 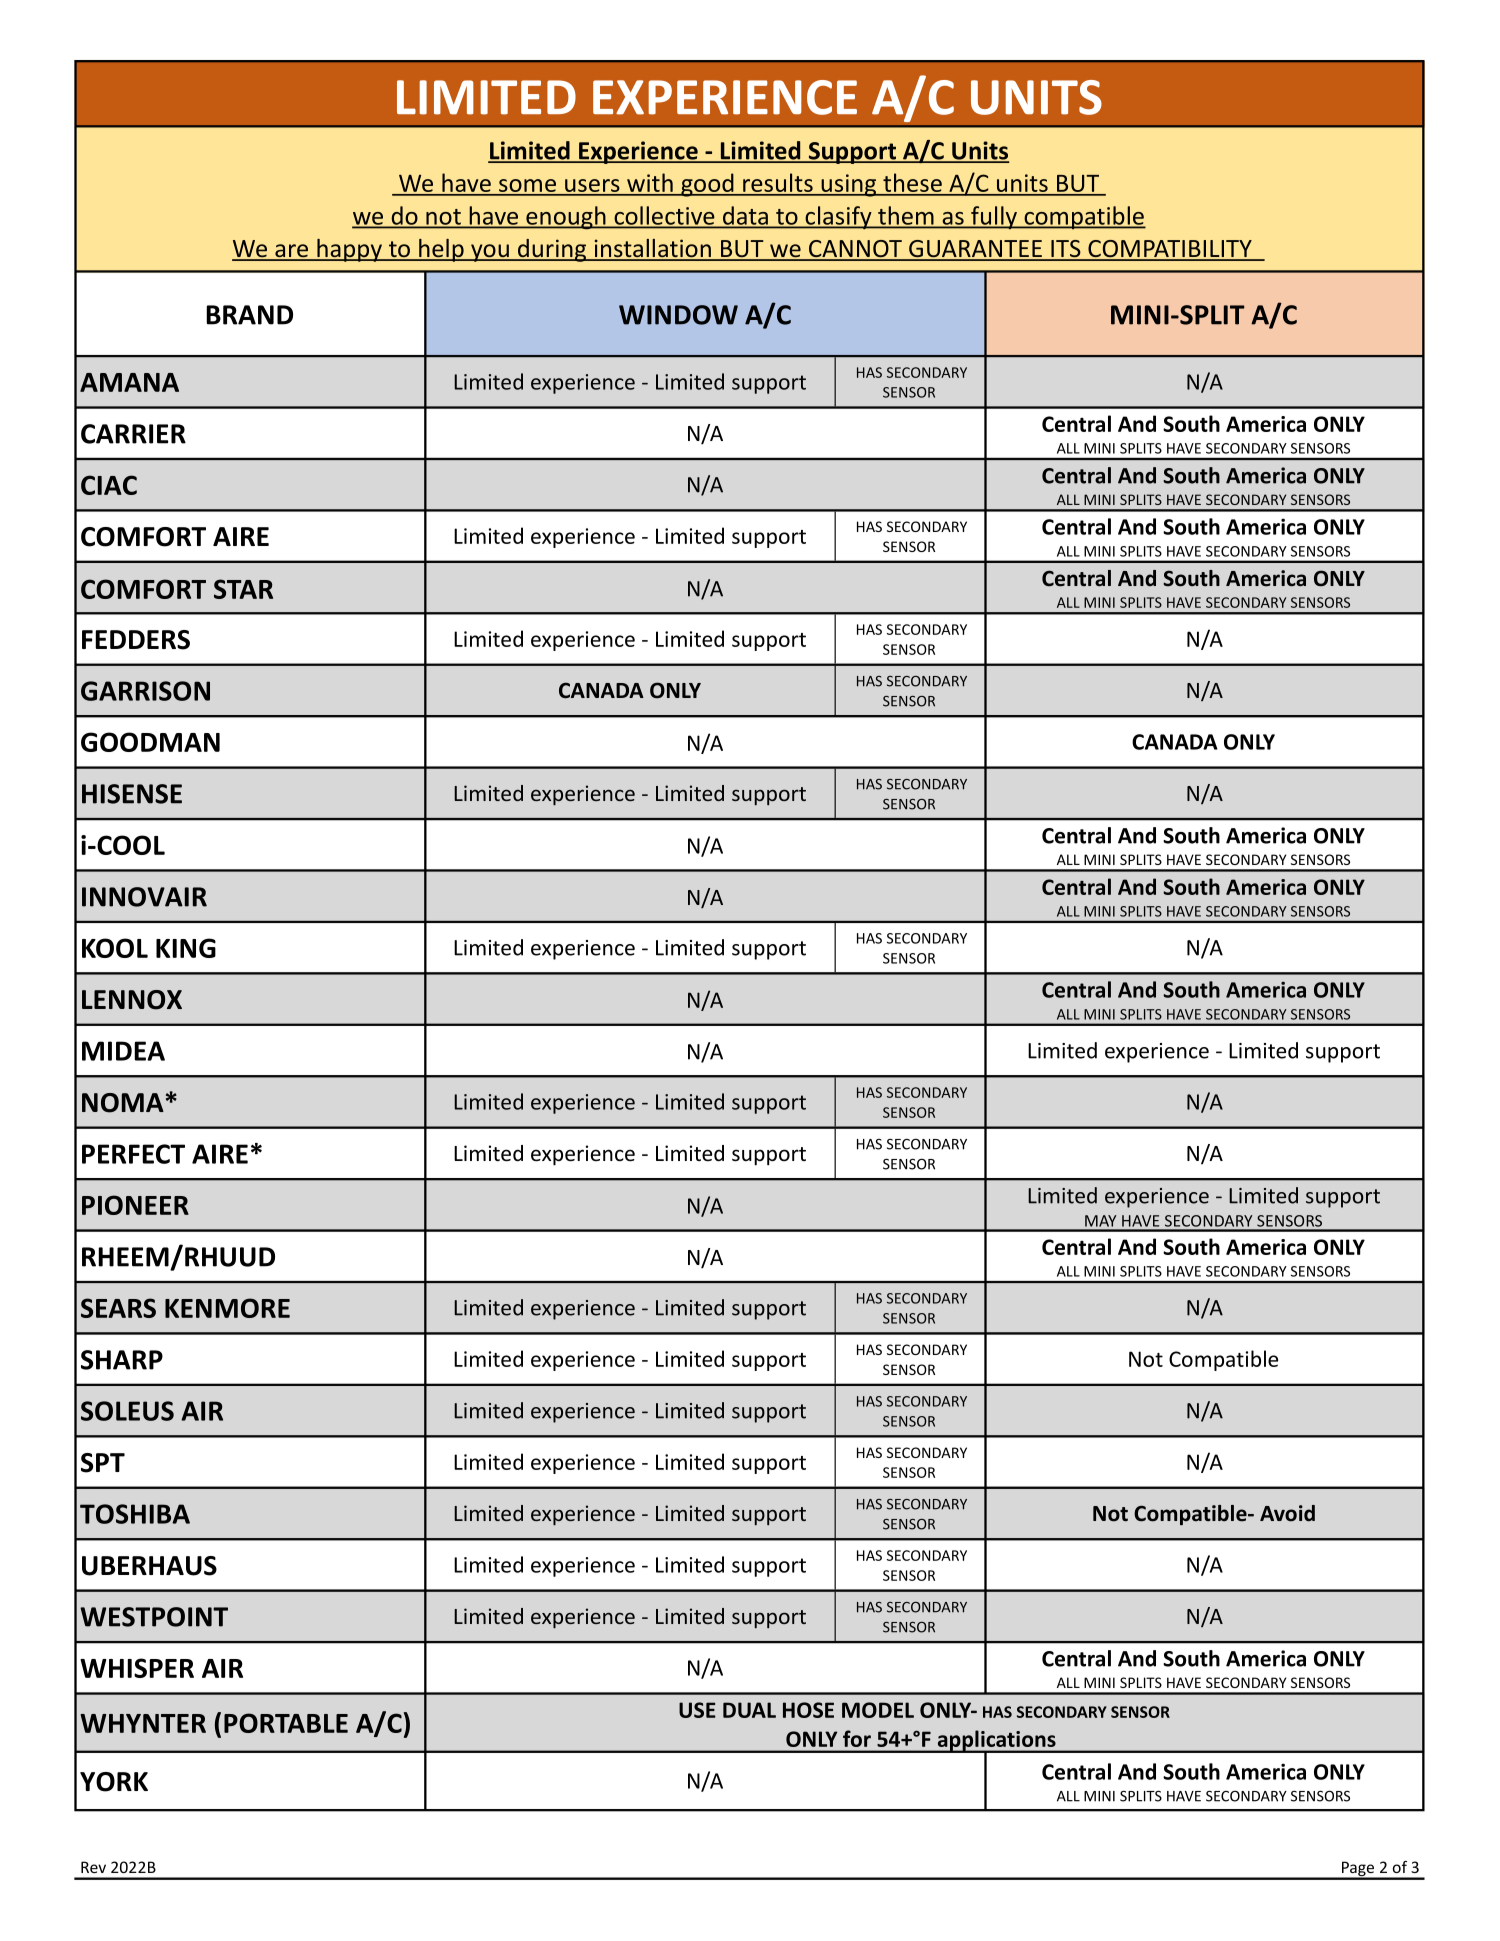 What do you see at coordinates (292, 252) in the screenshot?
I see `are` at bounding box center [292, 252].
